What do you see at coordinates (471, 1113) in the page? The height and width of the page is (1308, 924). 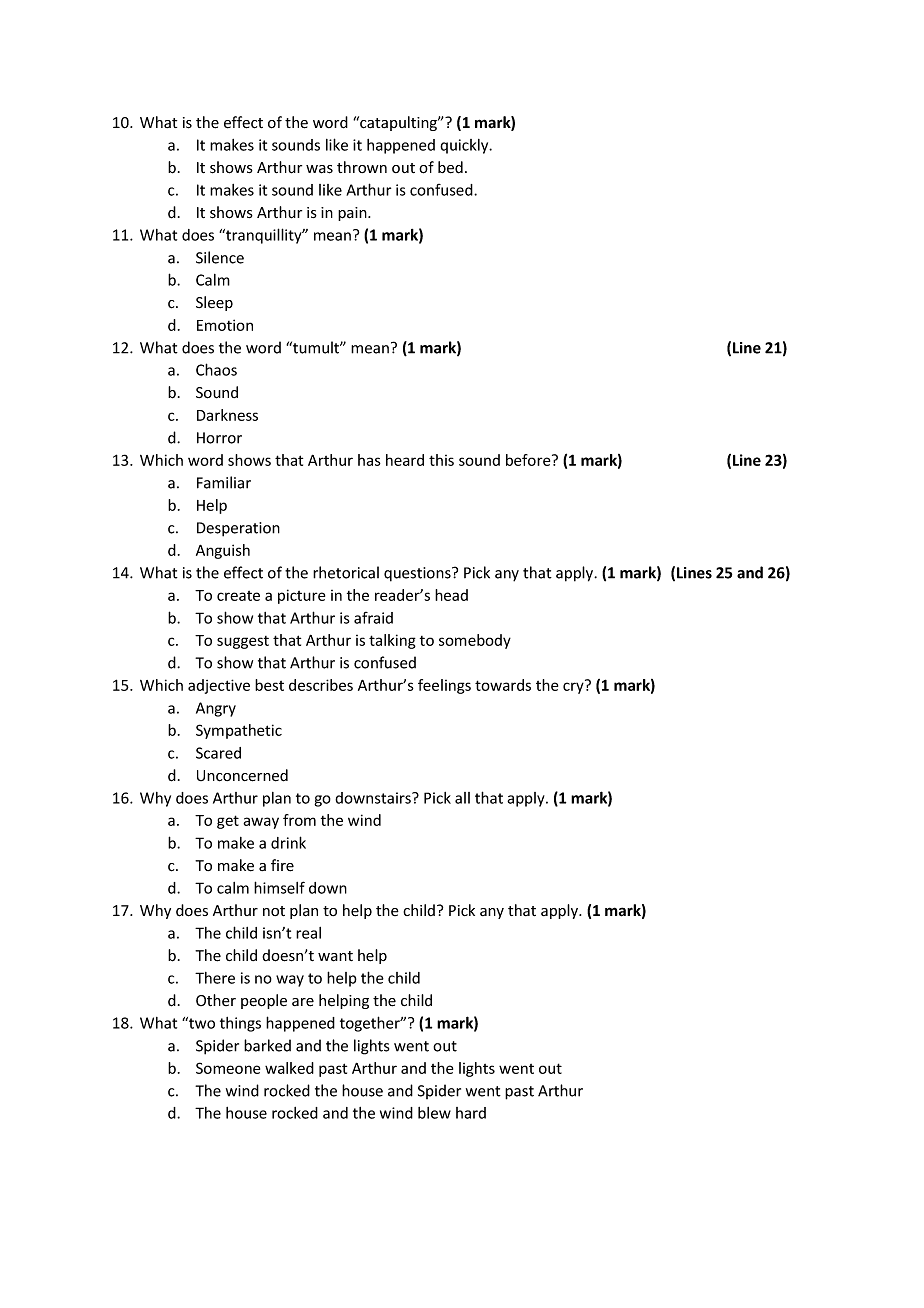 I see `hard` at bounding box center [471, 1113].
